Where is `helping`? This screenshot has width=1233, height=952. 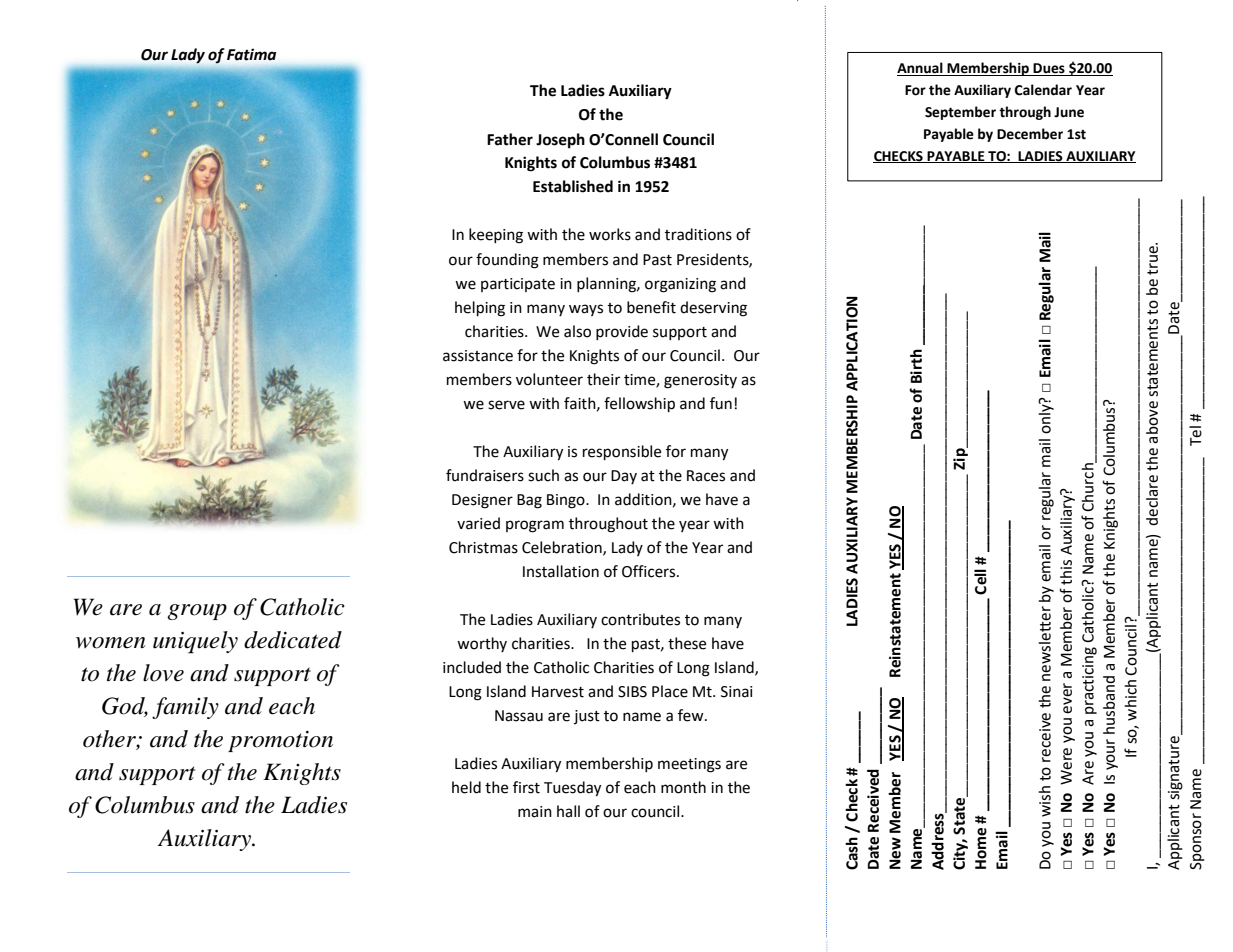 helping is located at coordinates (480, 309).
